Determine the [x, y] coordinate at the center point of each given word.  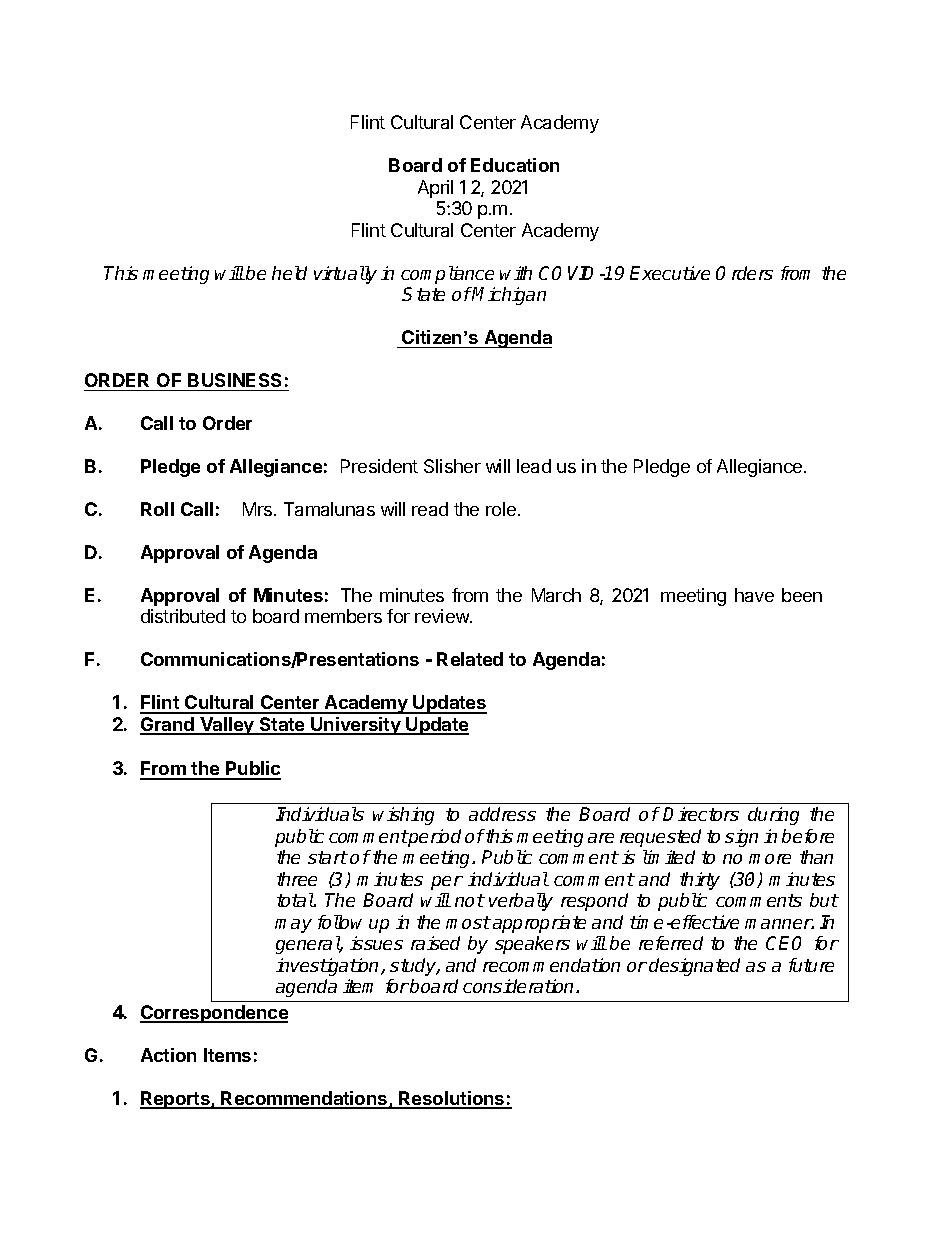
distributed [183, 616]
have [754, 595]
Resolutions [452, 1099]
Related [470, 659]
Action [168, 1055]
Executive [670, 273]
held [289, 273]
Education [515, 165]
